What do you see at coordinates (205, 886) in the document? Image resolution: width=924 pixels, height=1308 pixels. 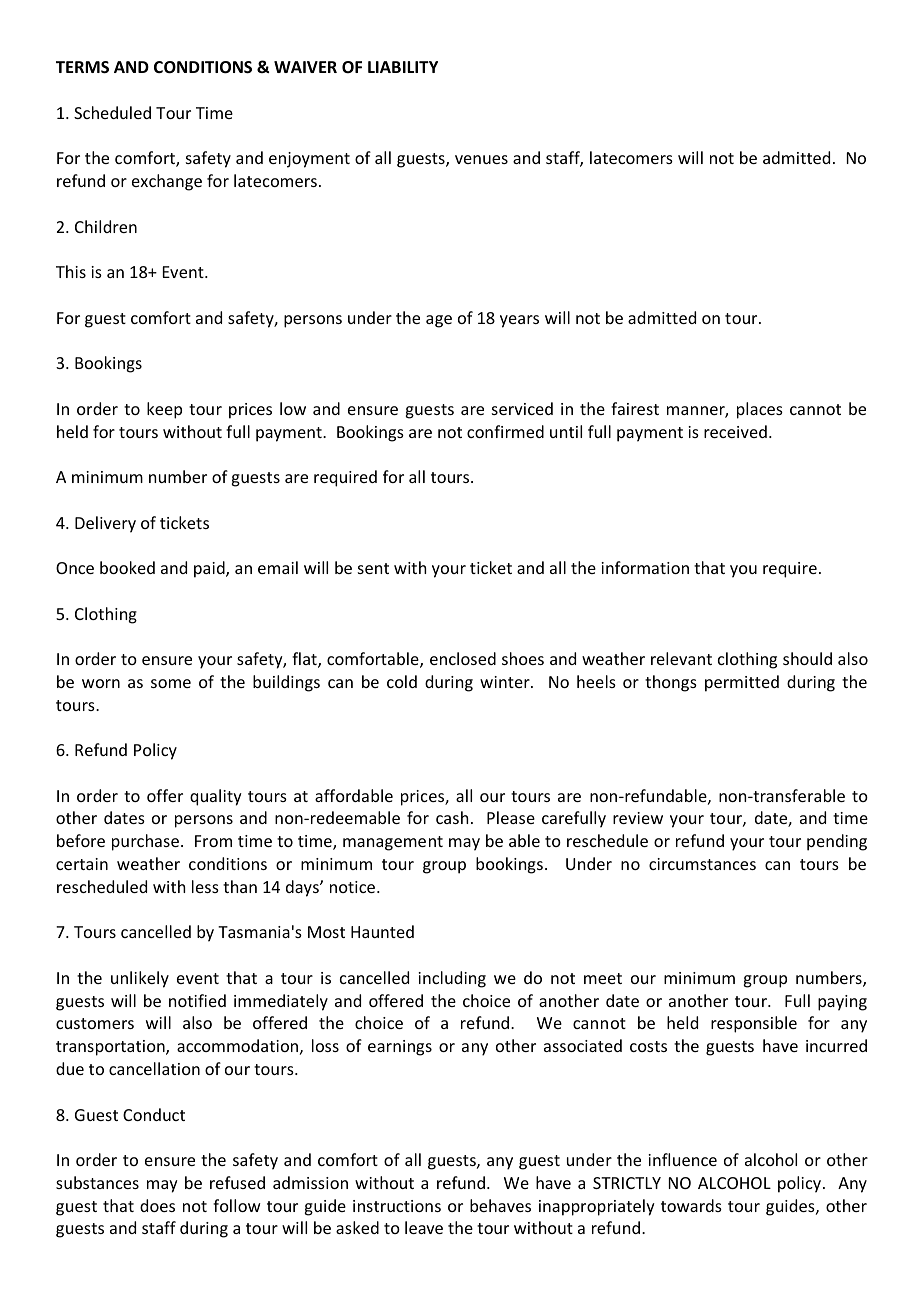 I see `less` at bounding box center [205, 886].
